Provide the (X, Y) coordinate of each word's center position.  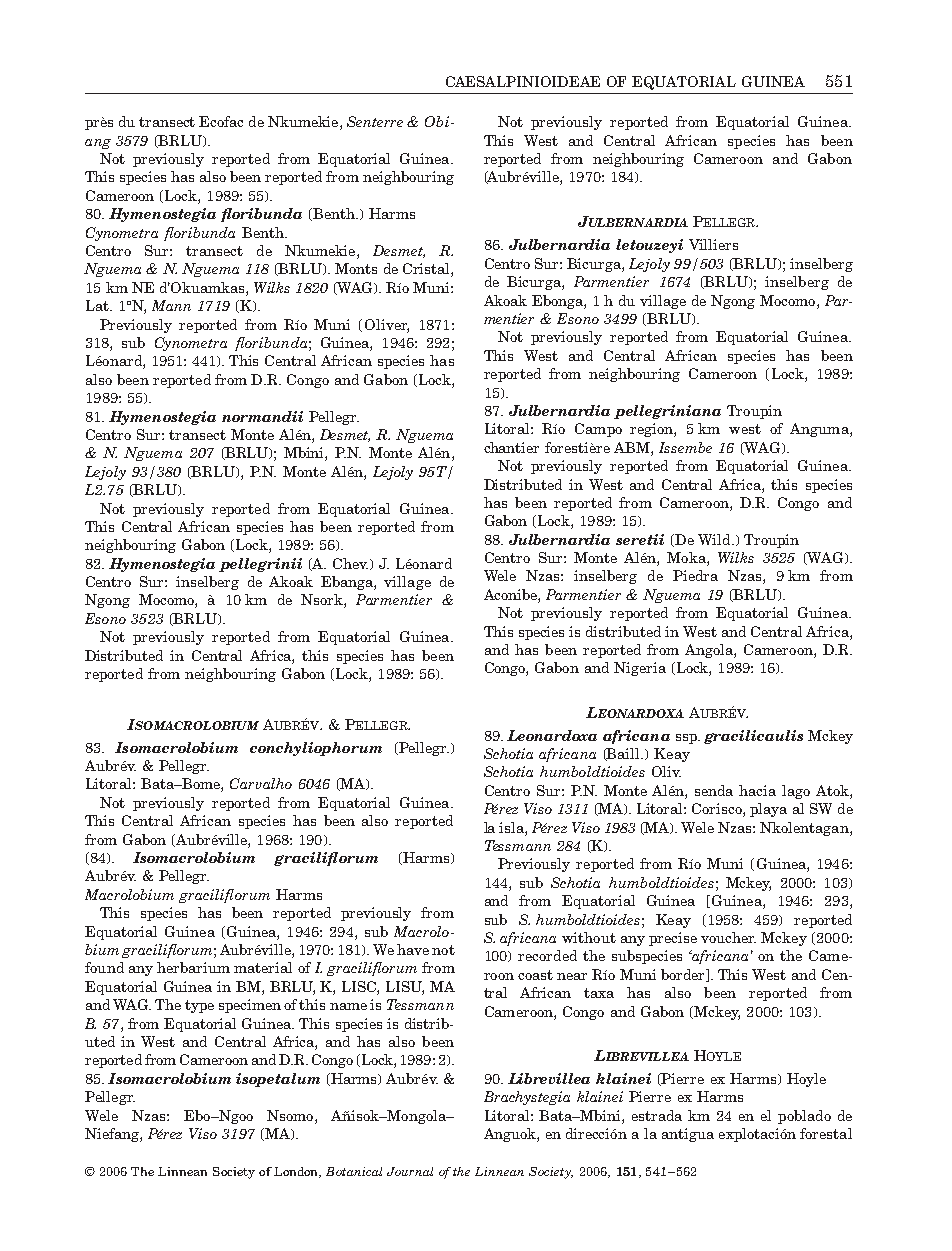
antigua (688, 1135)
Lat (98, 305)
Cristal (427, 270)
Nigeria (640, 669)
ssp (687, 739)
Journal (410, 1171)
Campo (598, 430)
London (297, 1172)
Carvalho (261, 783)
